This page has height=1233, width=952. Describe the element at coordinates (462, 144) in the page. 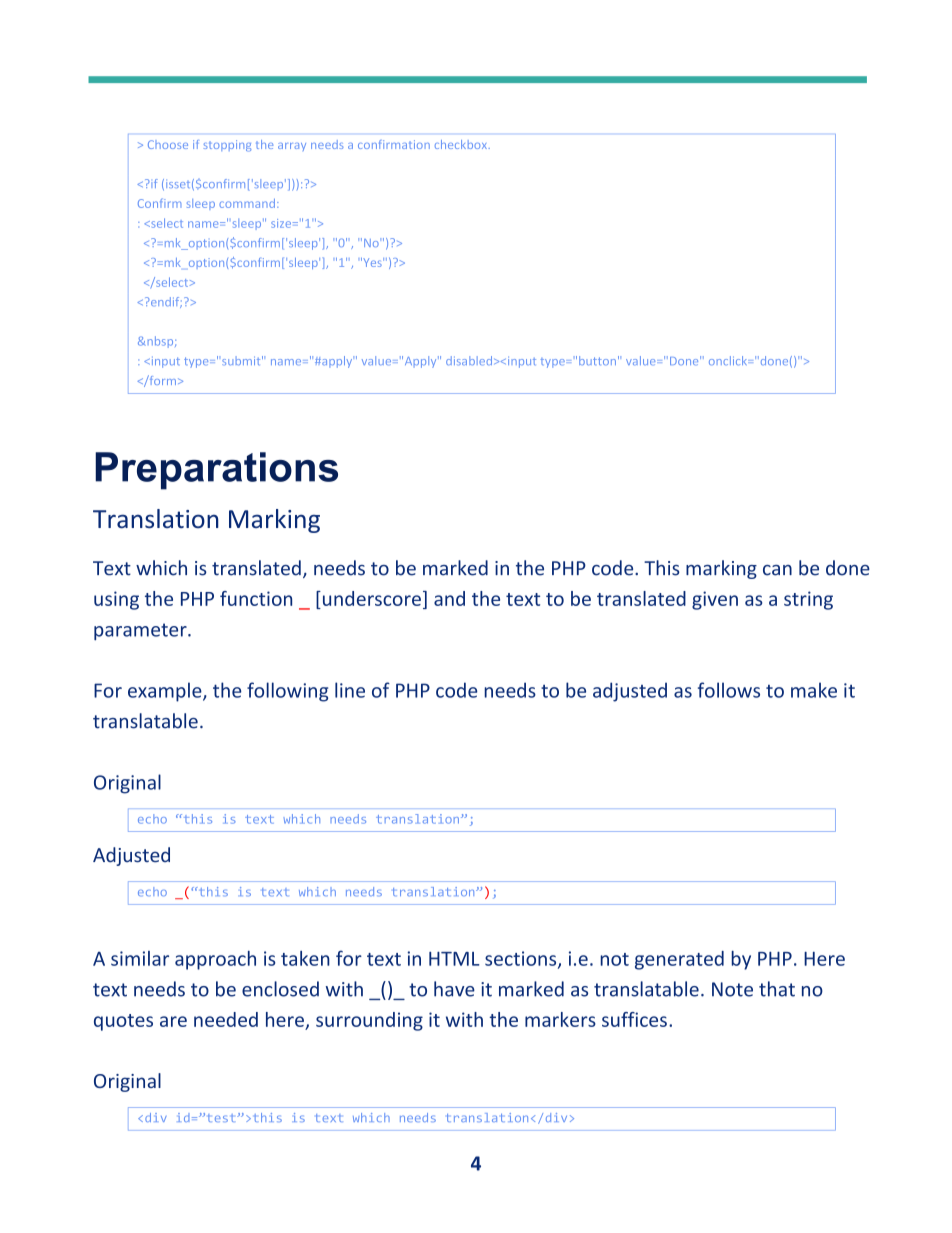

I see `checkbox` at that location.
